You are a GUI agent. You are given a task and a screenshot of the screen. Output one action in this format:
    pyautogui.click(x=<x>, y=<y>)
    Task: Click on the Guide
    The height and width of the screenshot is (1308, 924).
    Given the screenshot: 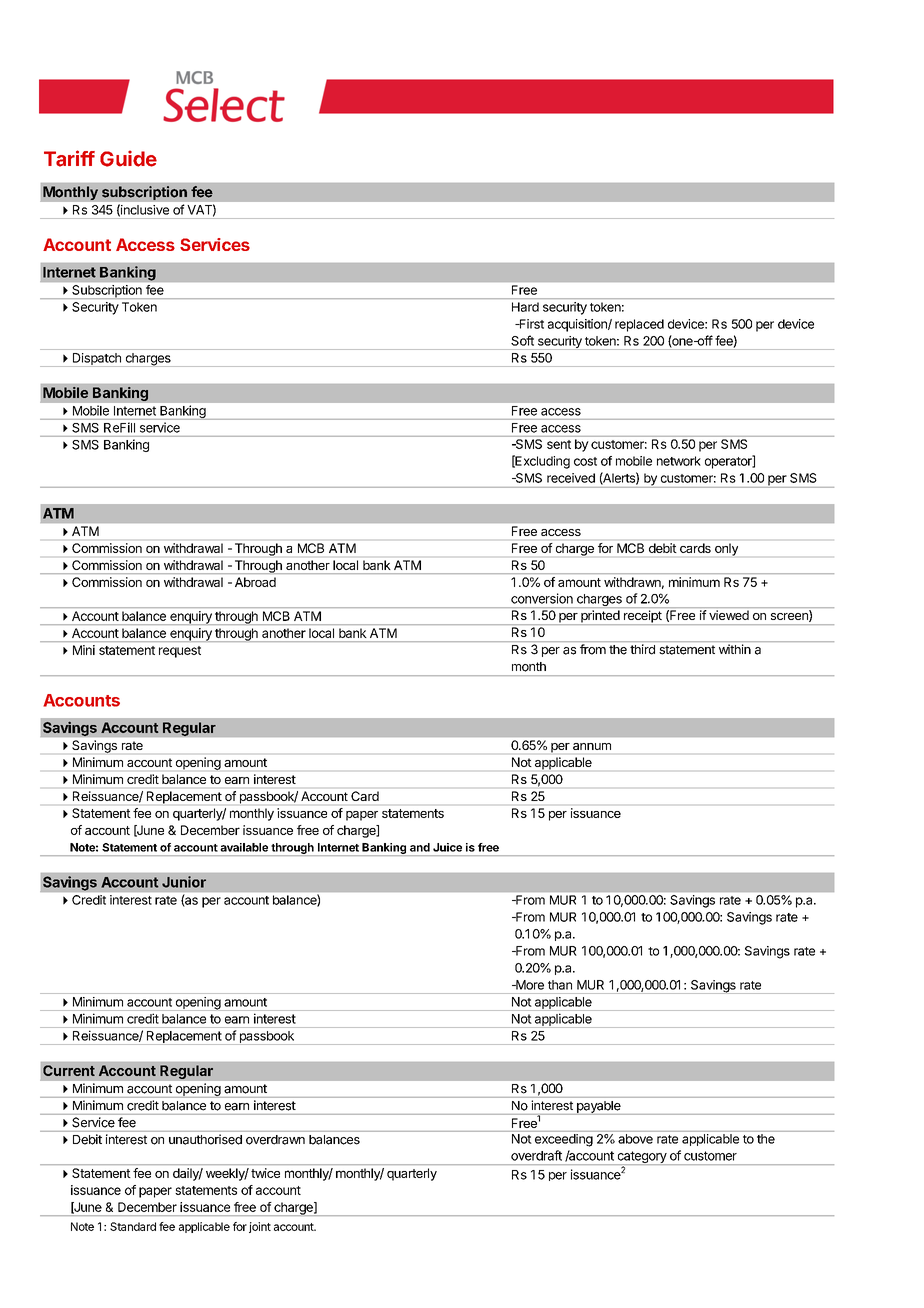 What is the action you would take?
    pyautogui.click(x=128, y=158)
